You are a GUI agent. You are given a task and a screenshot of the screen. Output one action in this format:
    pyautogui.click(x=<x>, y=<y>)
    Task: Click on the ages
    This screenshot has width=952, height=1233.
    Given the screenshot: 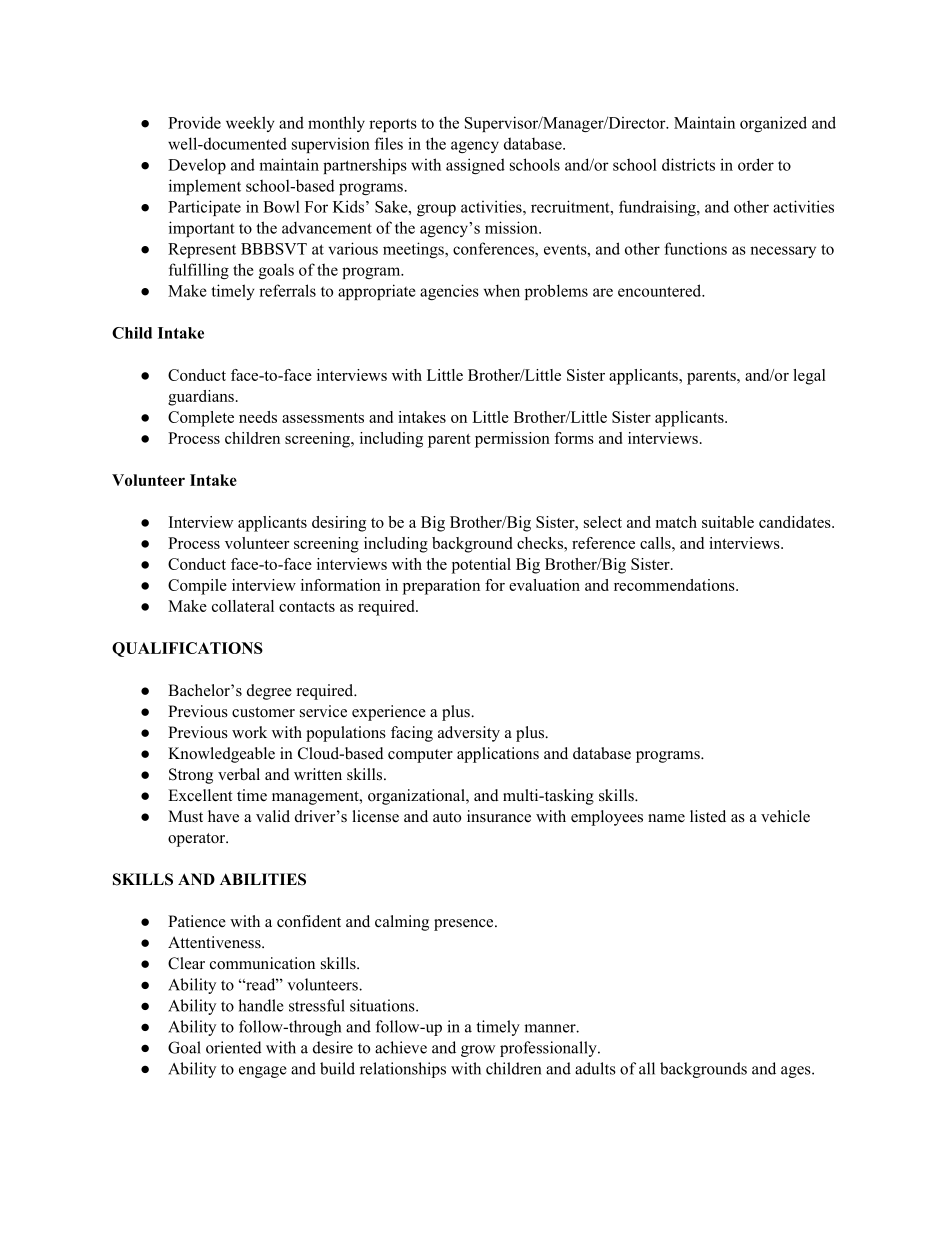 What is the action you would take?
    pyautogui.click(x=797, y=1072)
